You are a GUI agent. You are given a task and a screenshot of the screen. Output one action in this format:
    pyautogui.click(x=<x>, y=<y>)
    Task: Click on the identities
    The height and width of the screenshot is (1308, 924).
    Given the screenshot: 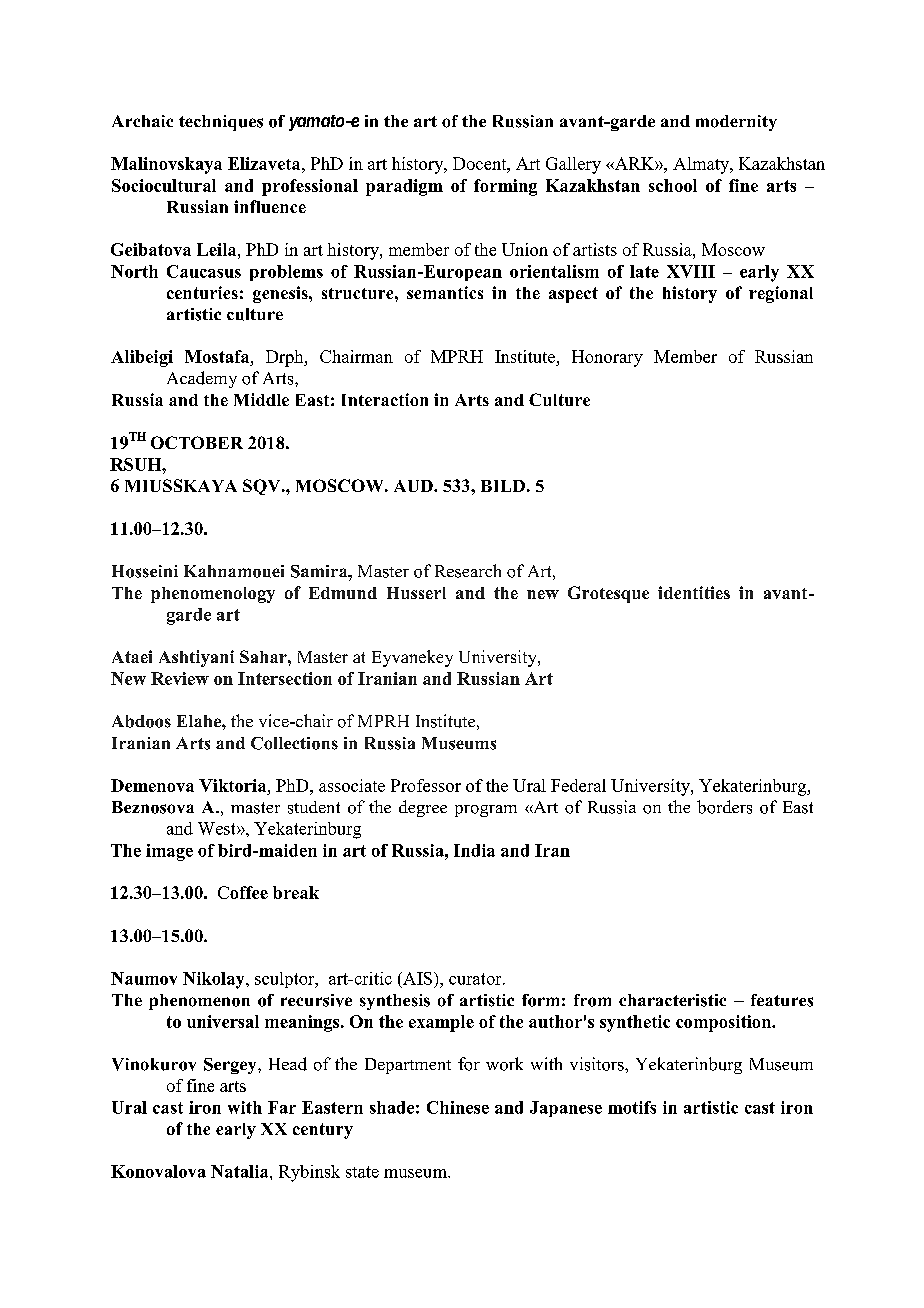 What is the action you would take?
    pyautogui.click(x=694, y=592)
